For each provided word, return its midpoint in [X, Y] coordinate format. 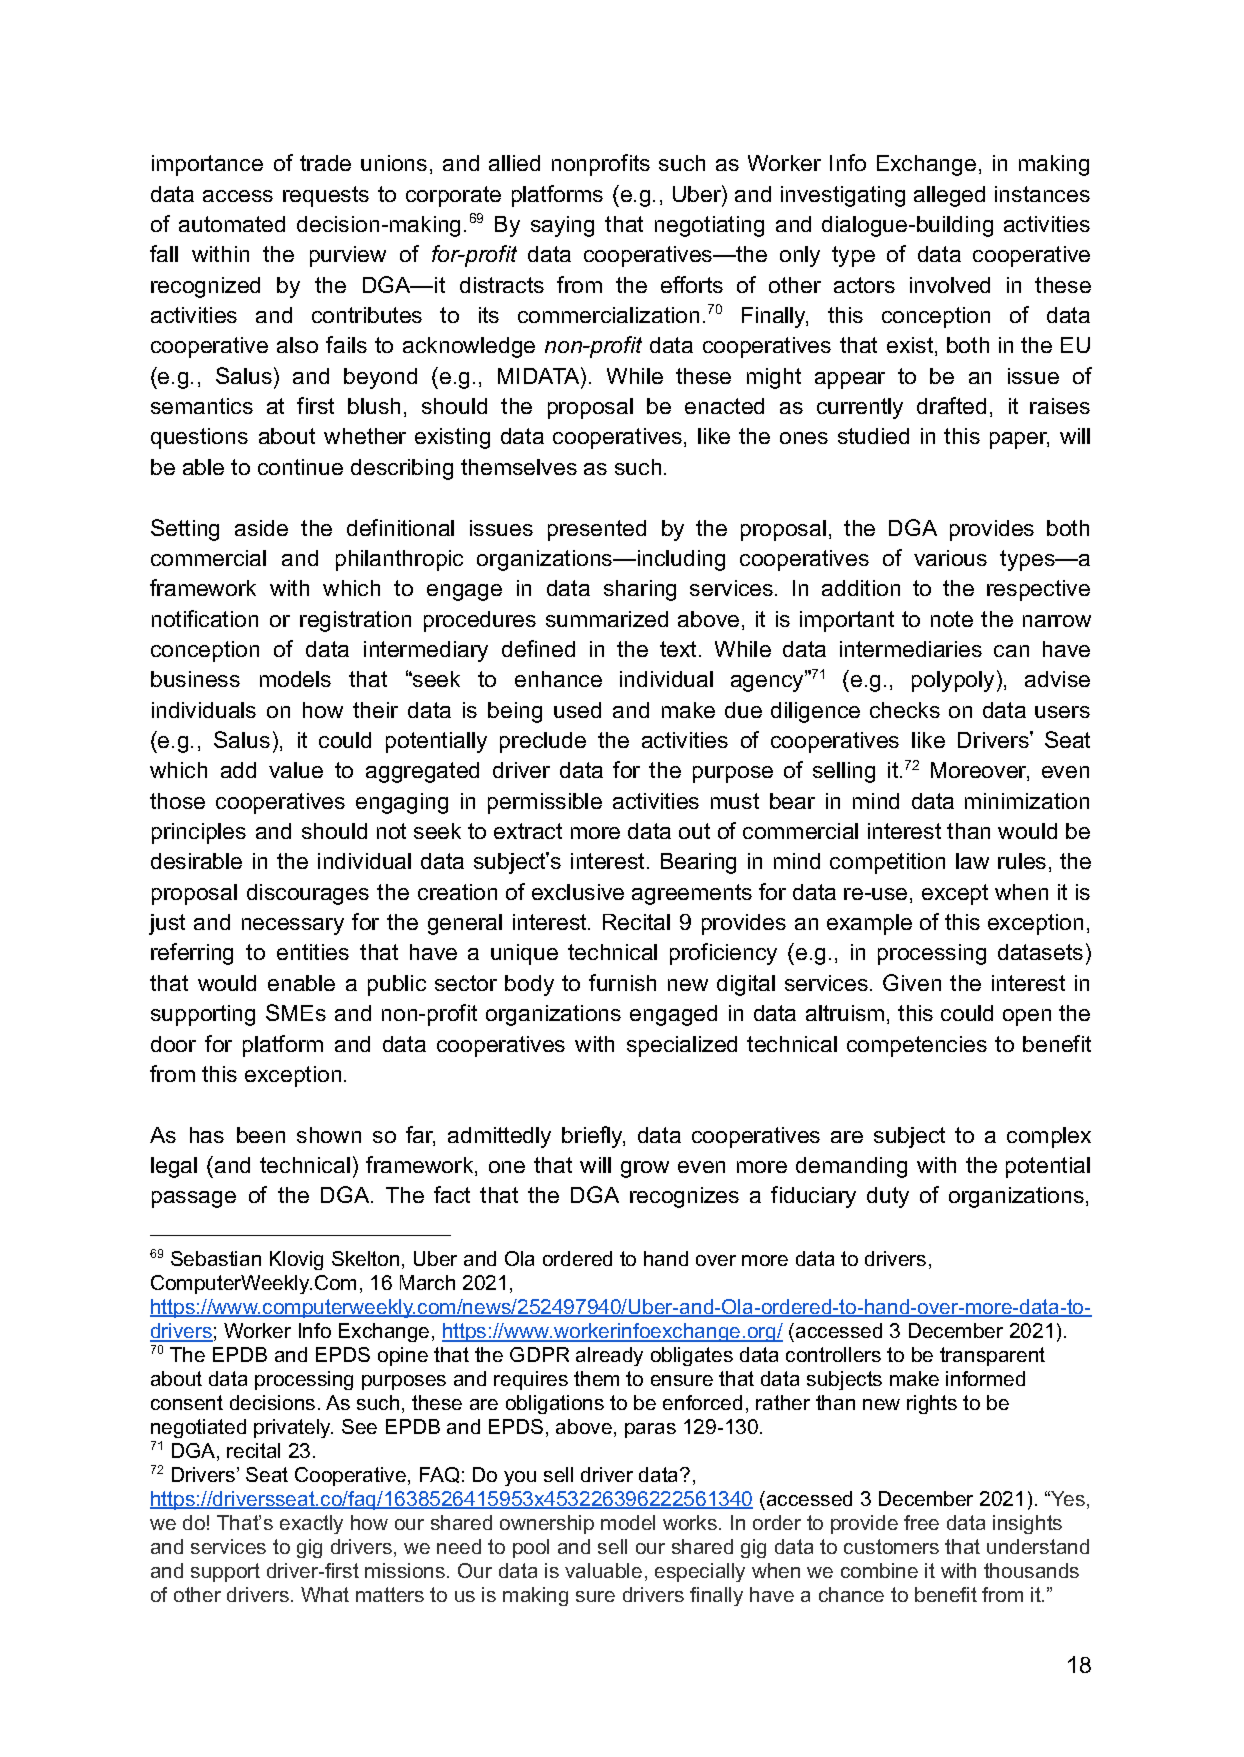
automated [232, 224]
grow [645, 1169]
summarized [607, 619]
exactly [311, 1524]
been [261, 1135]
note [952, 619]
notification [205, 618]
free [921, 1522]
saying [562, 226]
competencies [917, 1046]
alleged [949, 196]
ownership [547, 1524]
